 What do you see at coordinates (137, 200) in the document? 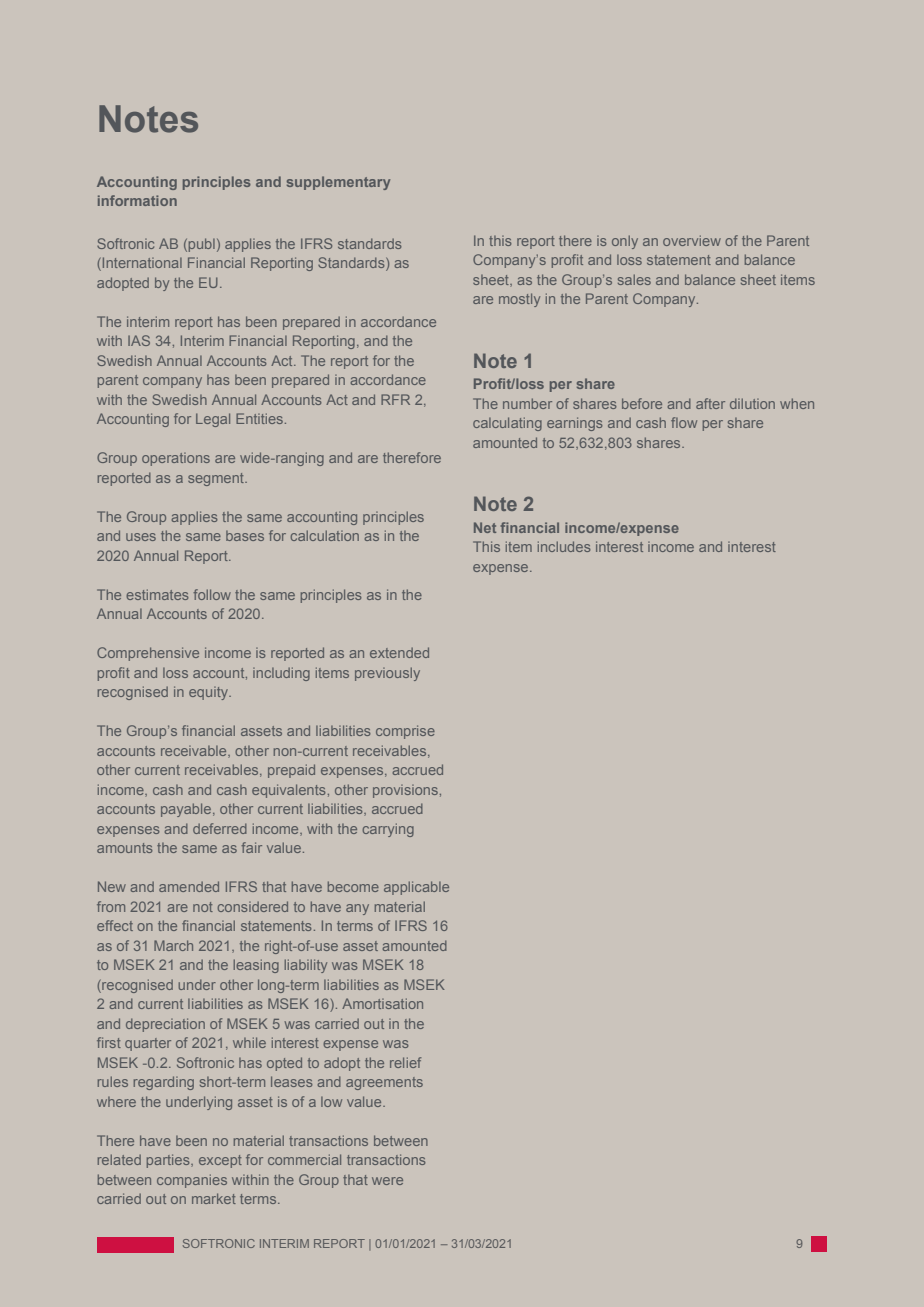
I see `information` at bounding box center [137, 200].
